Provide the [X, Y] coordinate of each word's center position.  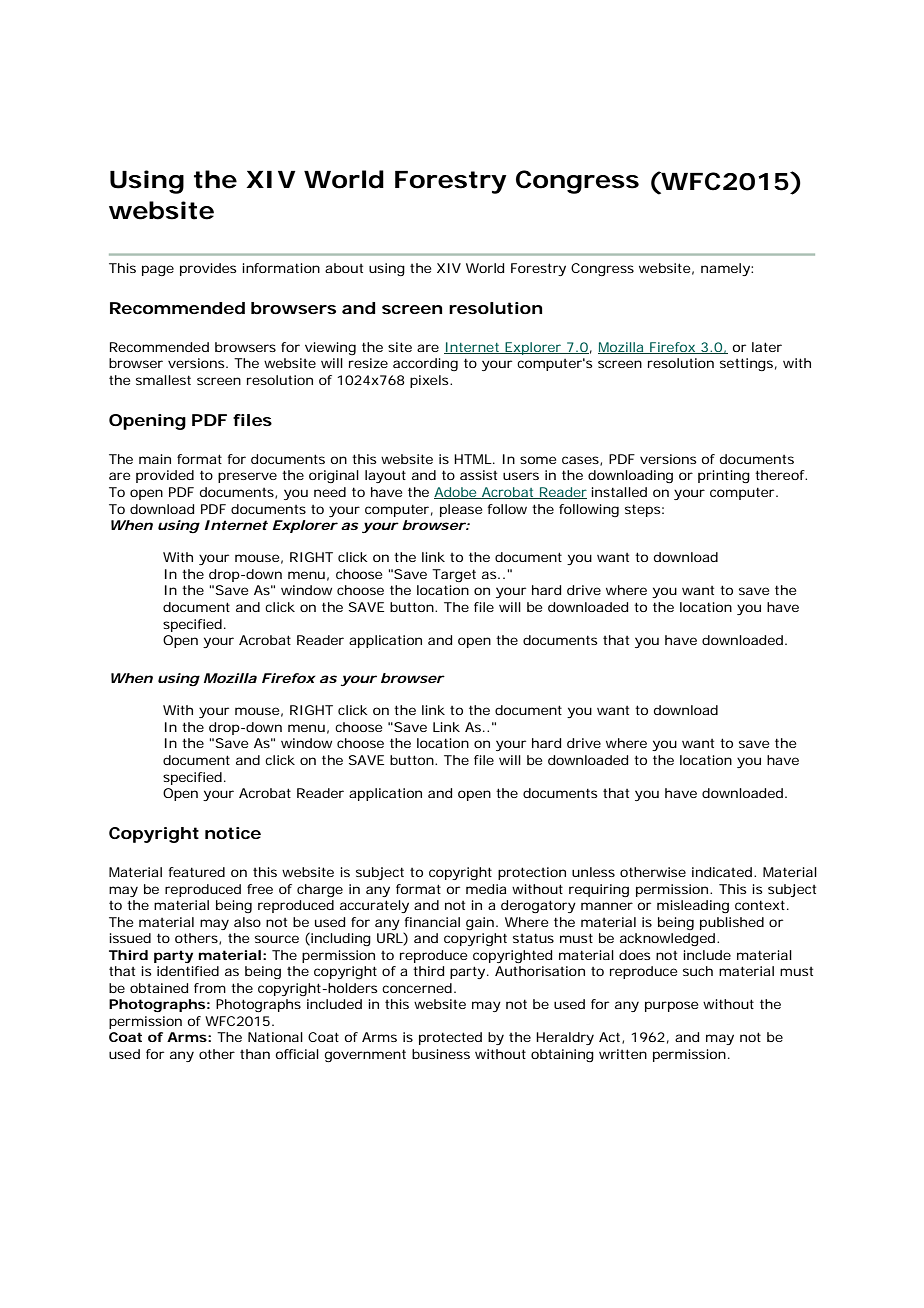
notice [233, 833]
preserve [247, 477]
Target [454, 575]
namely [726, 269]
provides [208, 269]
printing [724, 476]
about [344, 268]
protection [532, 873]
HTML [473, 459]
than [255, 1054]
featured [196, 872]
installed [619, 492]
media [486, 889]
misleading [693, 906]
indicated [722, 872]
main [155, 459]
